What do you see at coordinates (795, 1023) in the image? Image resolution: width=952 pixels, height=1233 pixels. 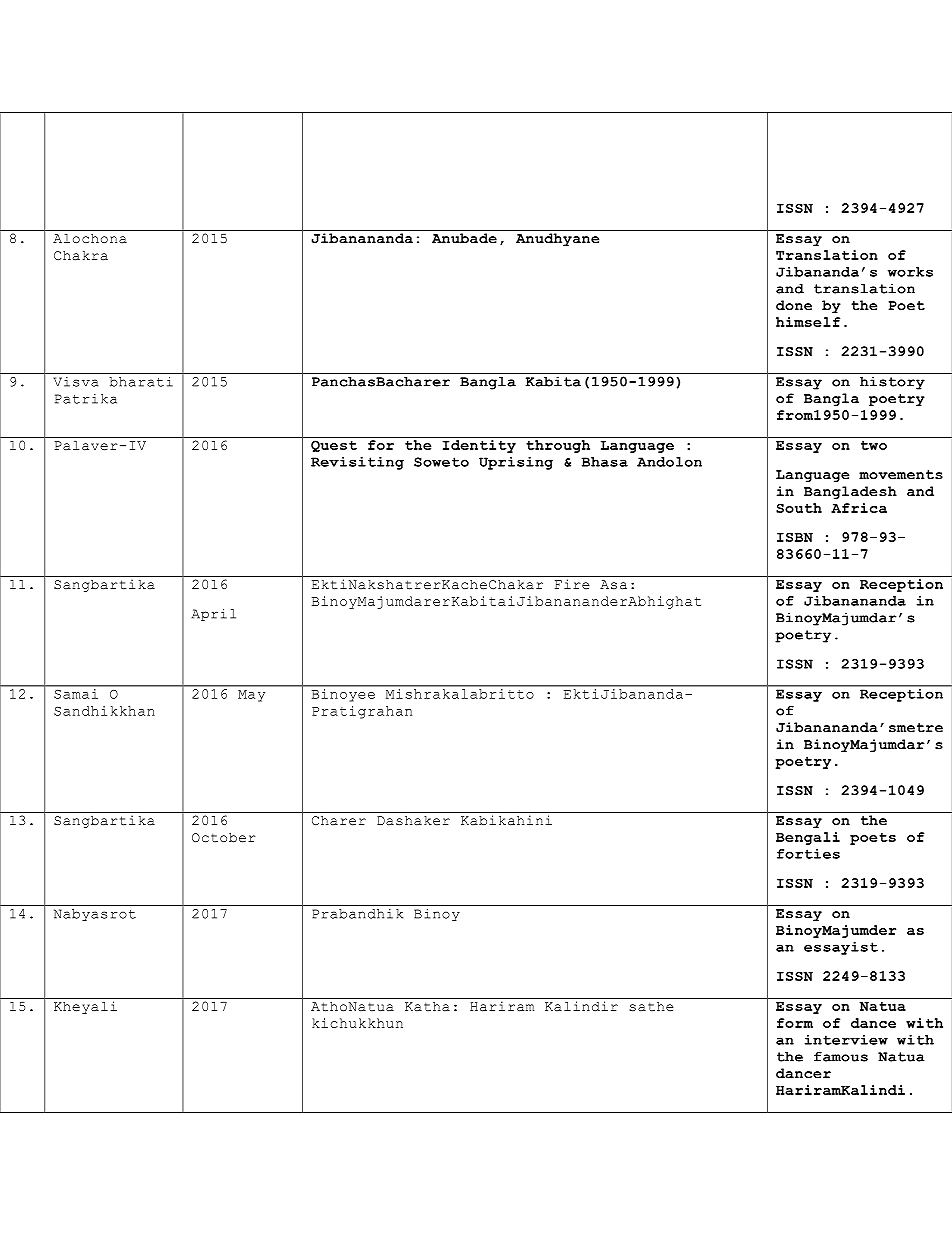 I see `form` at bounding box center [795, 1023].
